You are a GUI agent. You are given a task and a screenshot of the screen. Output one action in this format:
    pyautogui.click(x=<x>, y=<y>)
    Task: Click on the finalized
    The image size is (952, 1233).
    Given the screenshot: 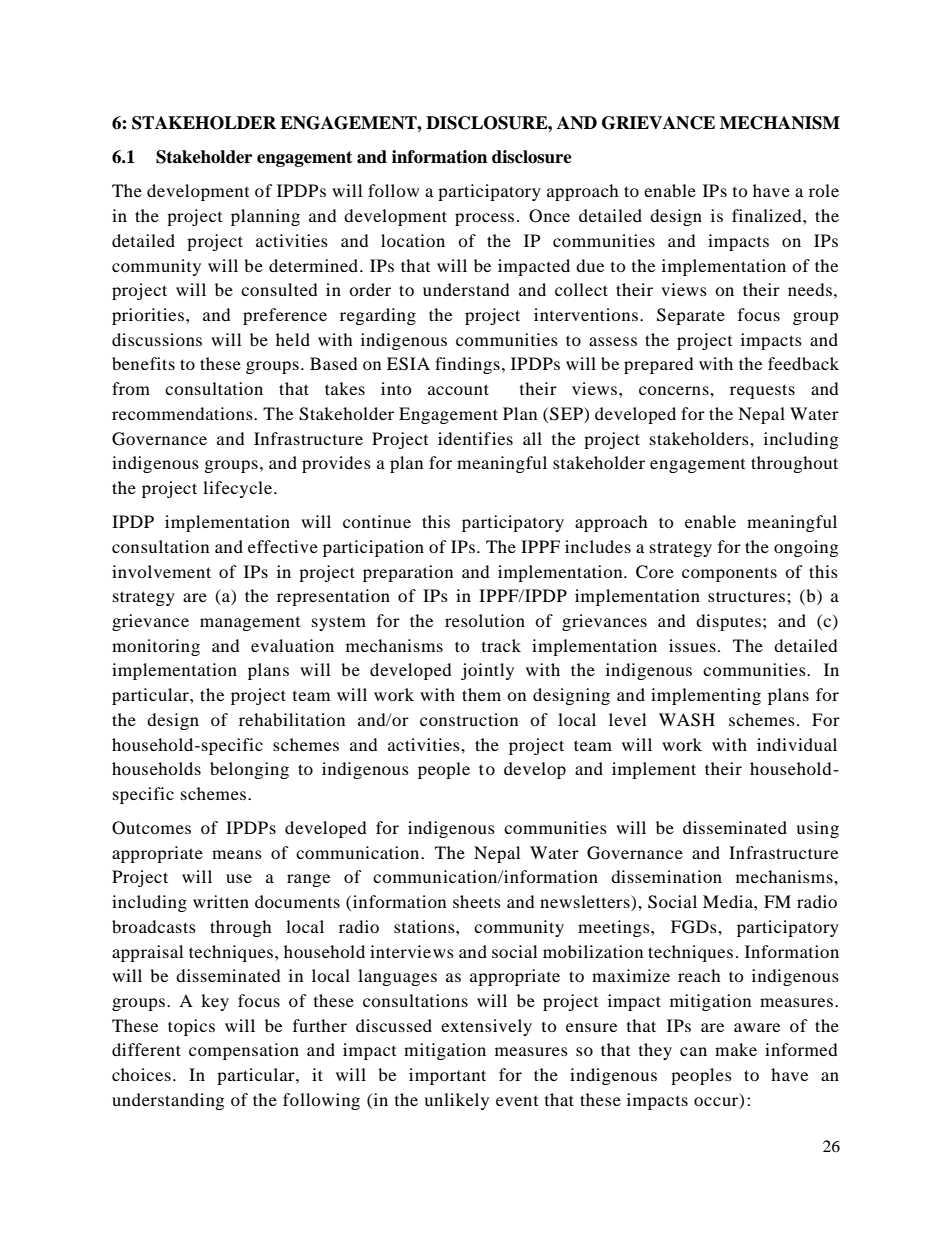 What is the action you would take?
    pyautogui.click(x=768, y=215)
